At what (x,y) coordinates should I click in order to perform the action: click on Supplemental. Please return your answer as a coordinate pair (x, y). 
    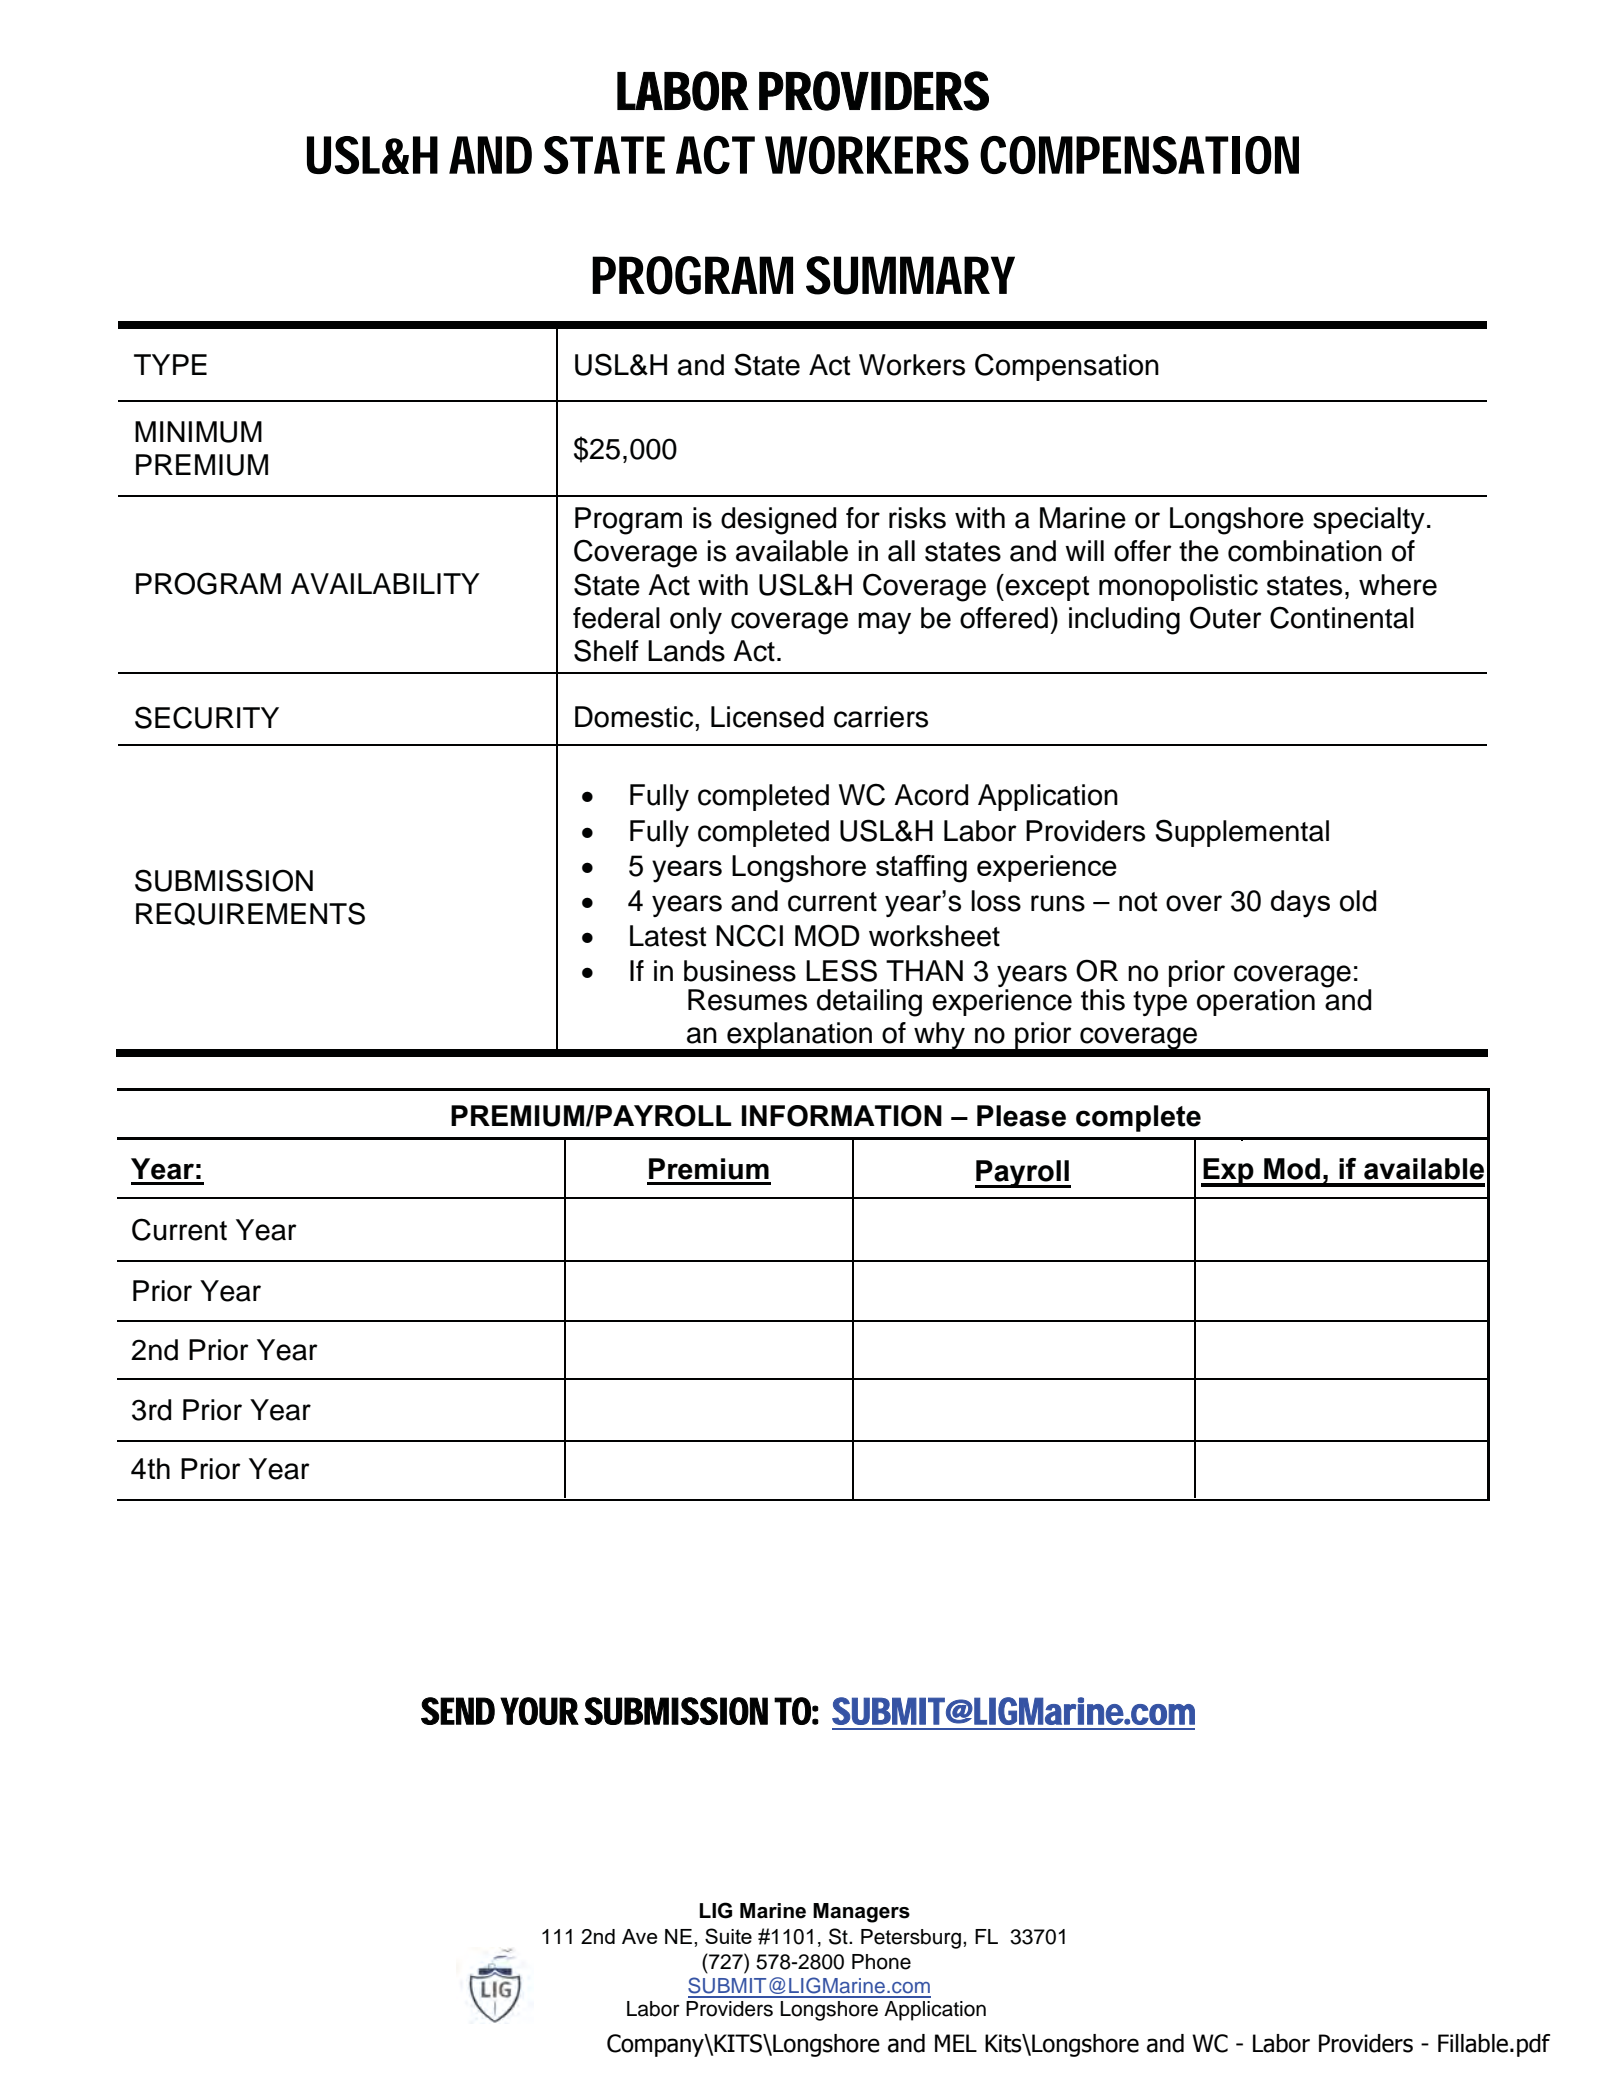
    Looking at the image, I should click on (1242, 833).
